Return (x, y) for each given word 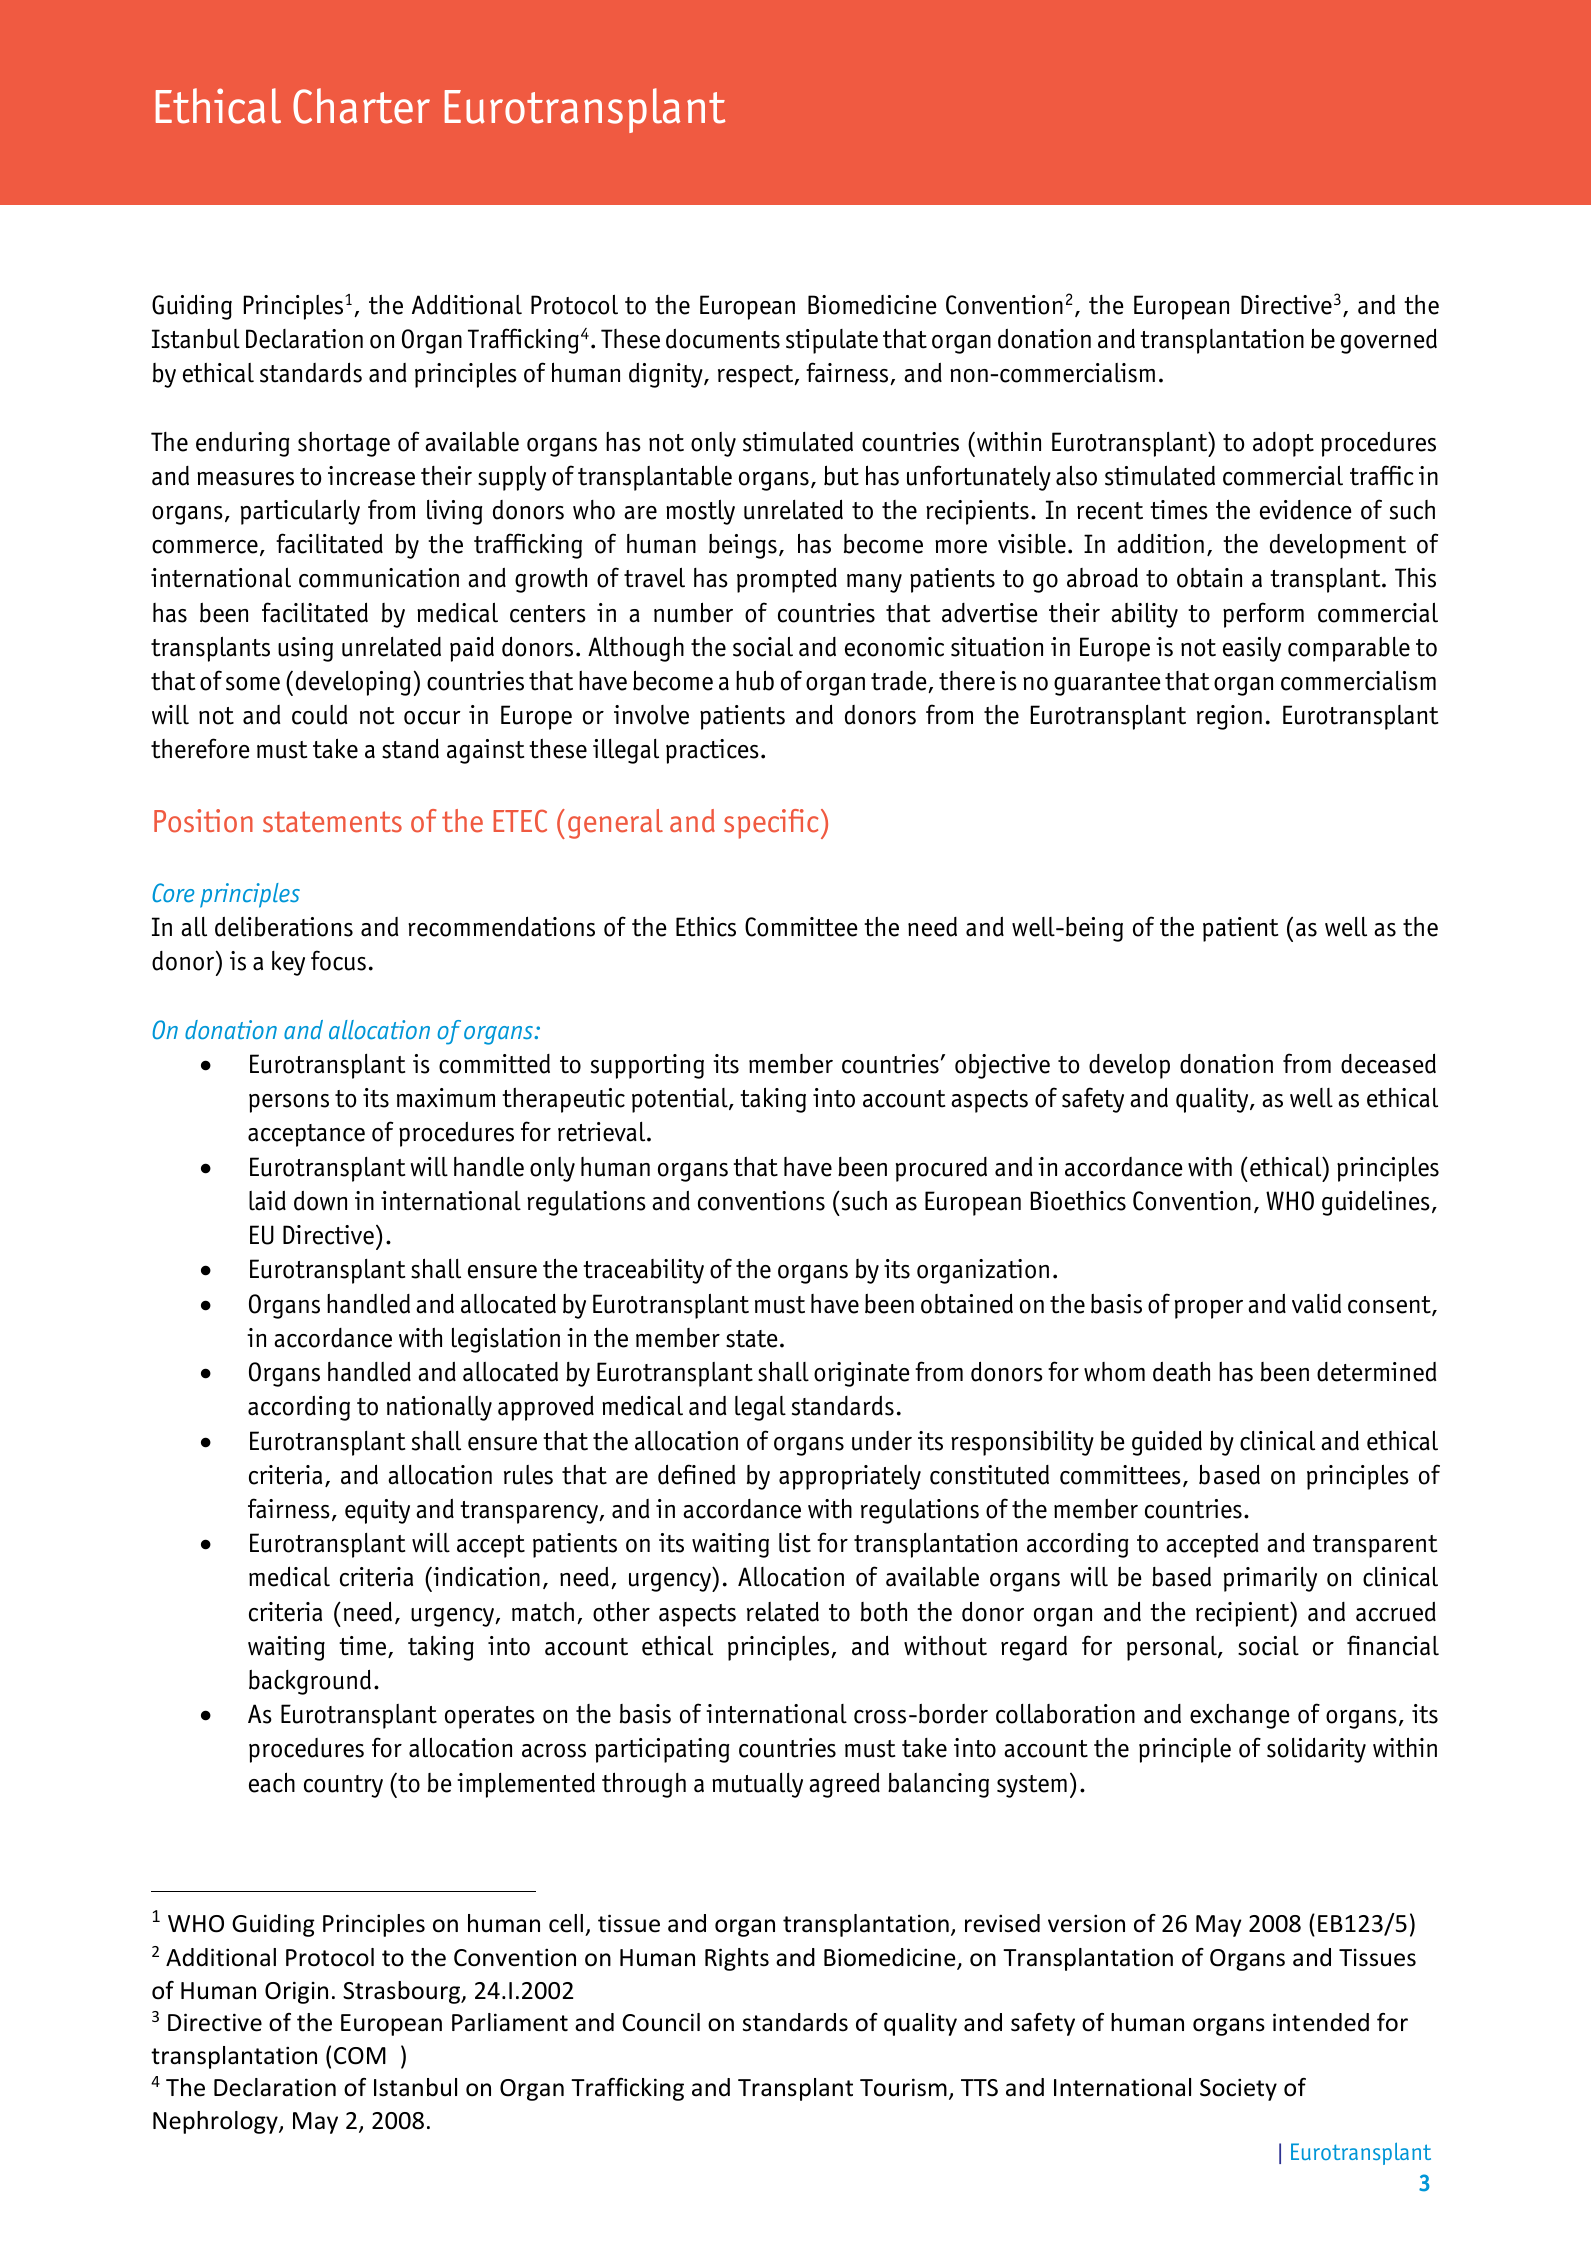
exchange (1240, 1716)
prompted (787, 580)
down (320, 1201)
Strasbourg (403, 1992)
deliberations (284, 927)
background (310, 1682)
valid (1316, 1304)
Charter (361, 106)
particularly (300, 512)
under (882, 1441)
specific (771, 824)
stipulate (832, 341)
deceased (1388, 1063)
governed (1389, 341)
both (884, 1612)
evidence (1306, 510)
